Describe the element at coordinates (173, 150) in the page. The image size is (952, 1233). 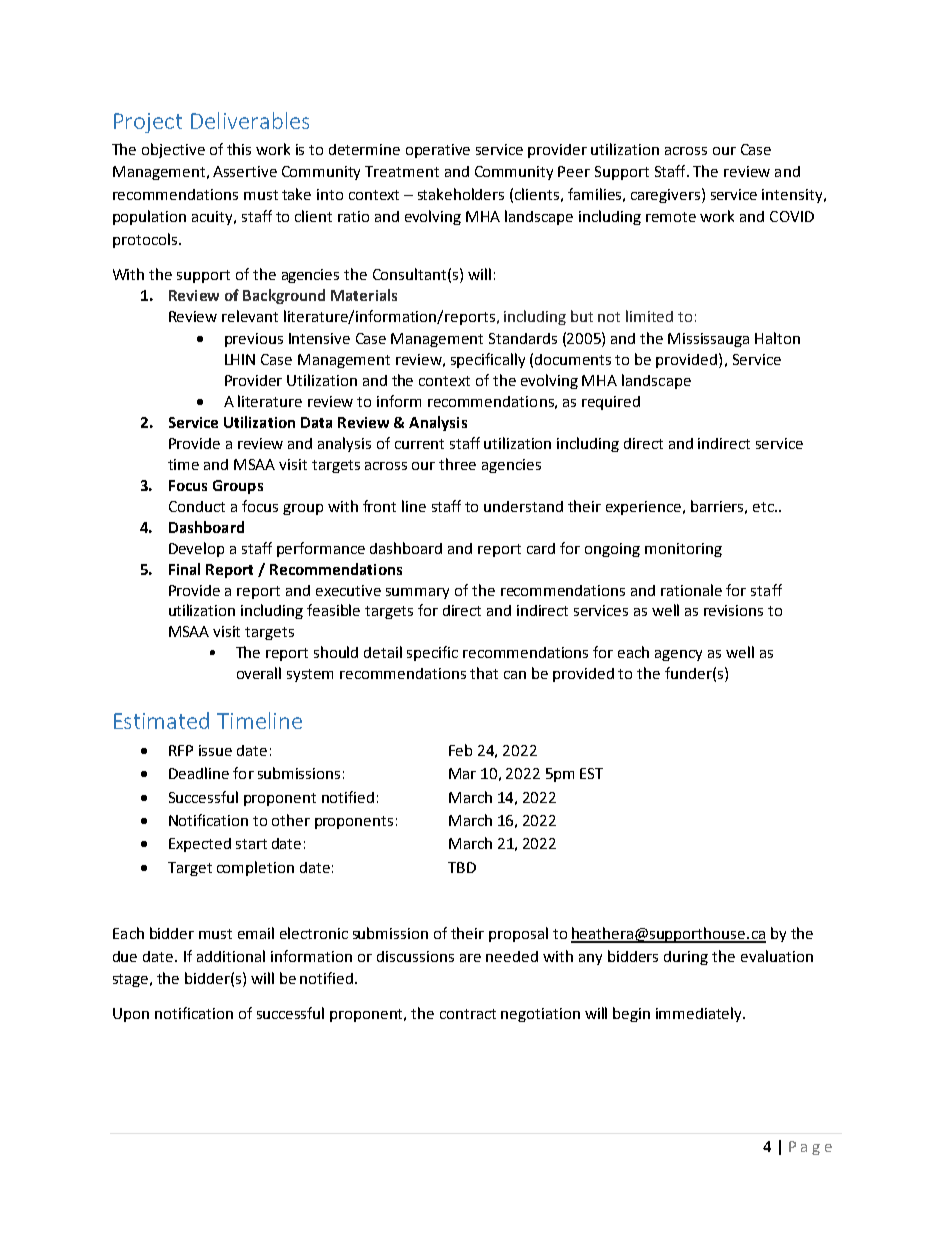
I see `objective` at that location.
